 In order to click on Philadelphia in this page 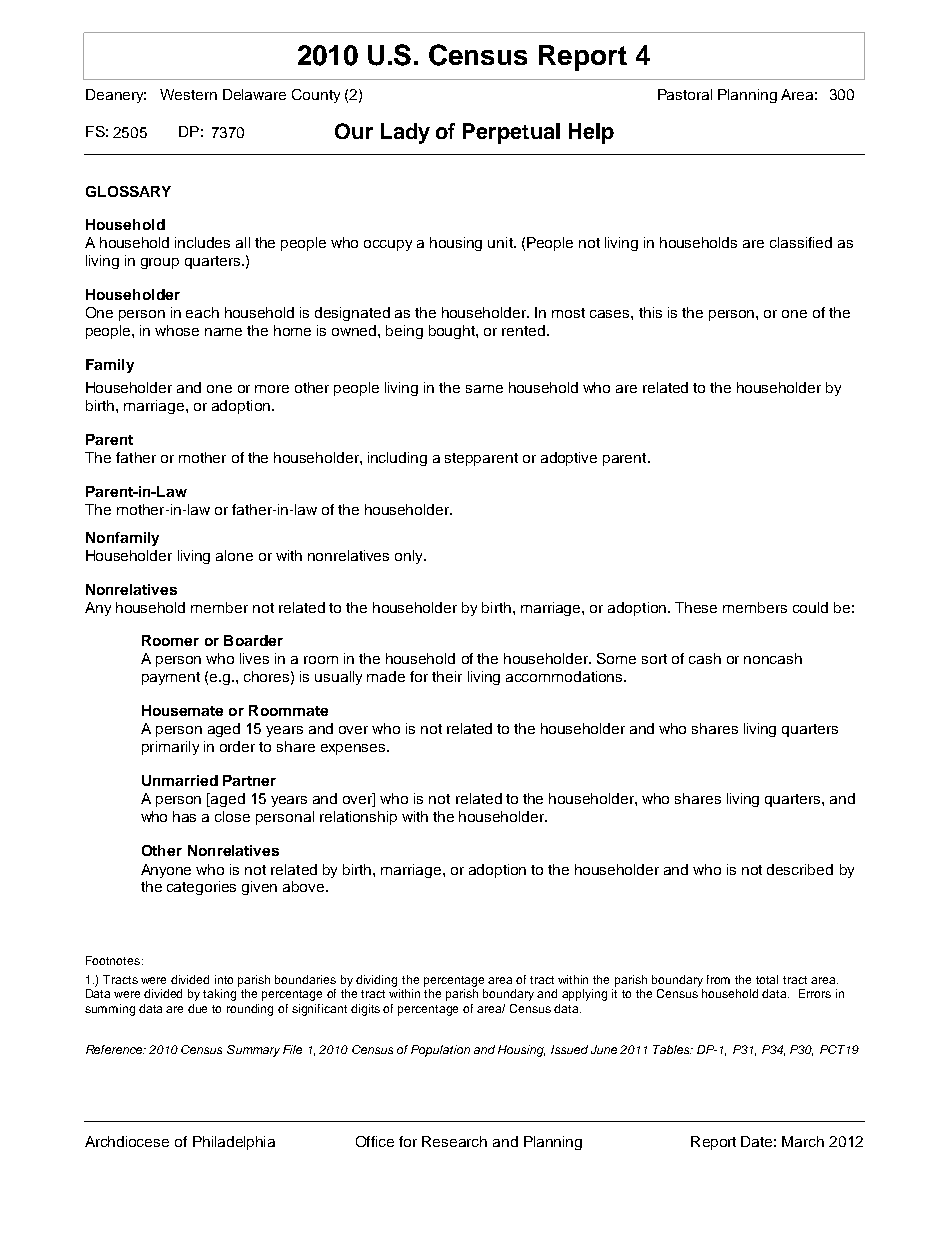, I will do `click(234, 1143)`.
